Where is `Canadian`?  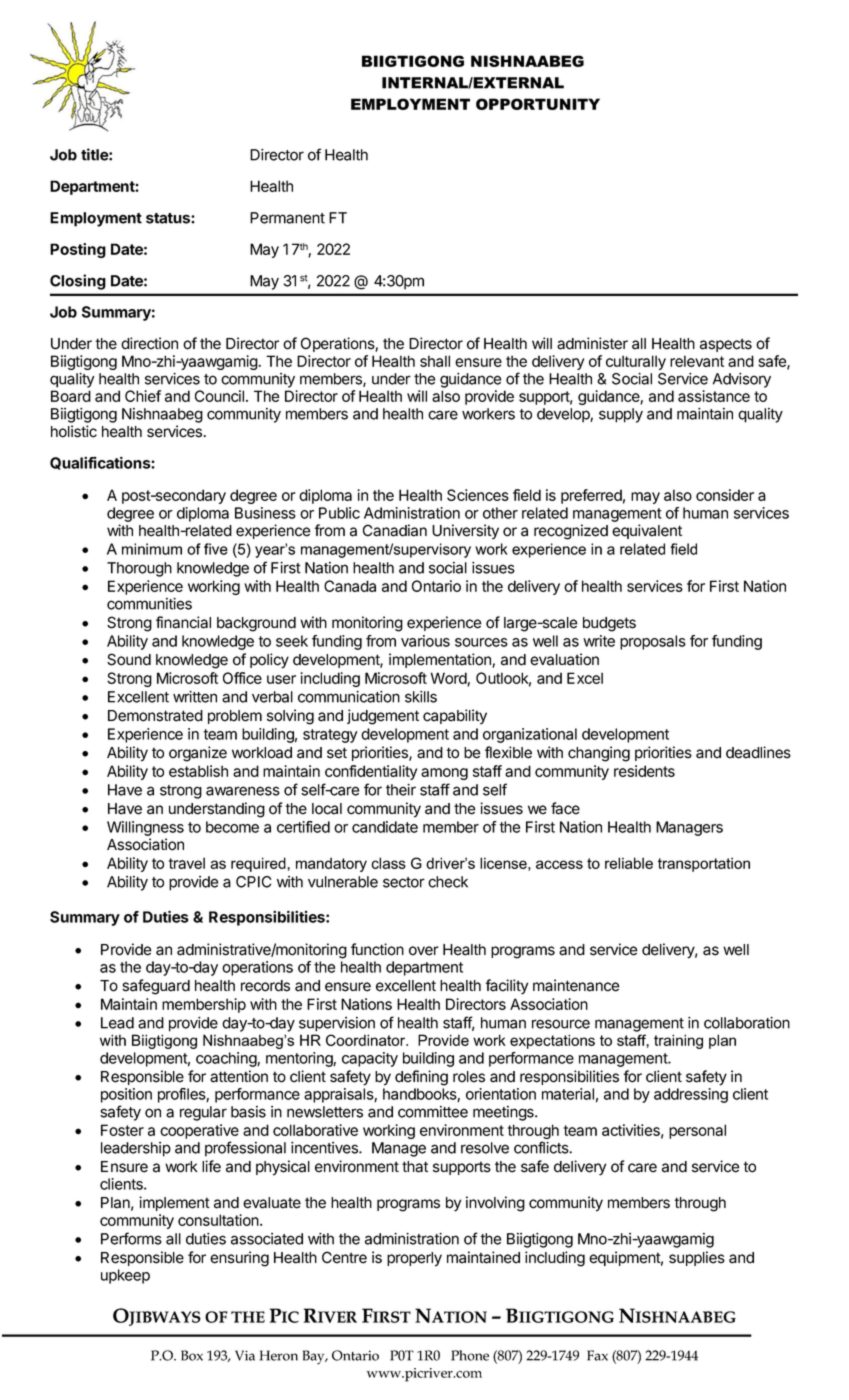
Canadian is located at coordinates (395, 530).
